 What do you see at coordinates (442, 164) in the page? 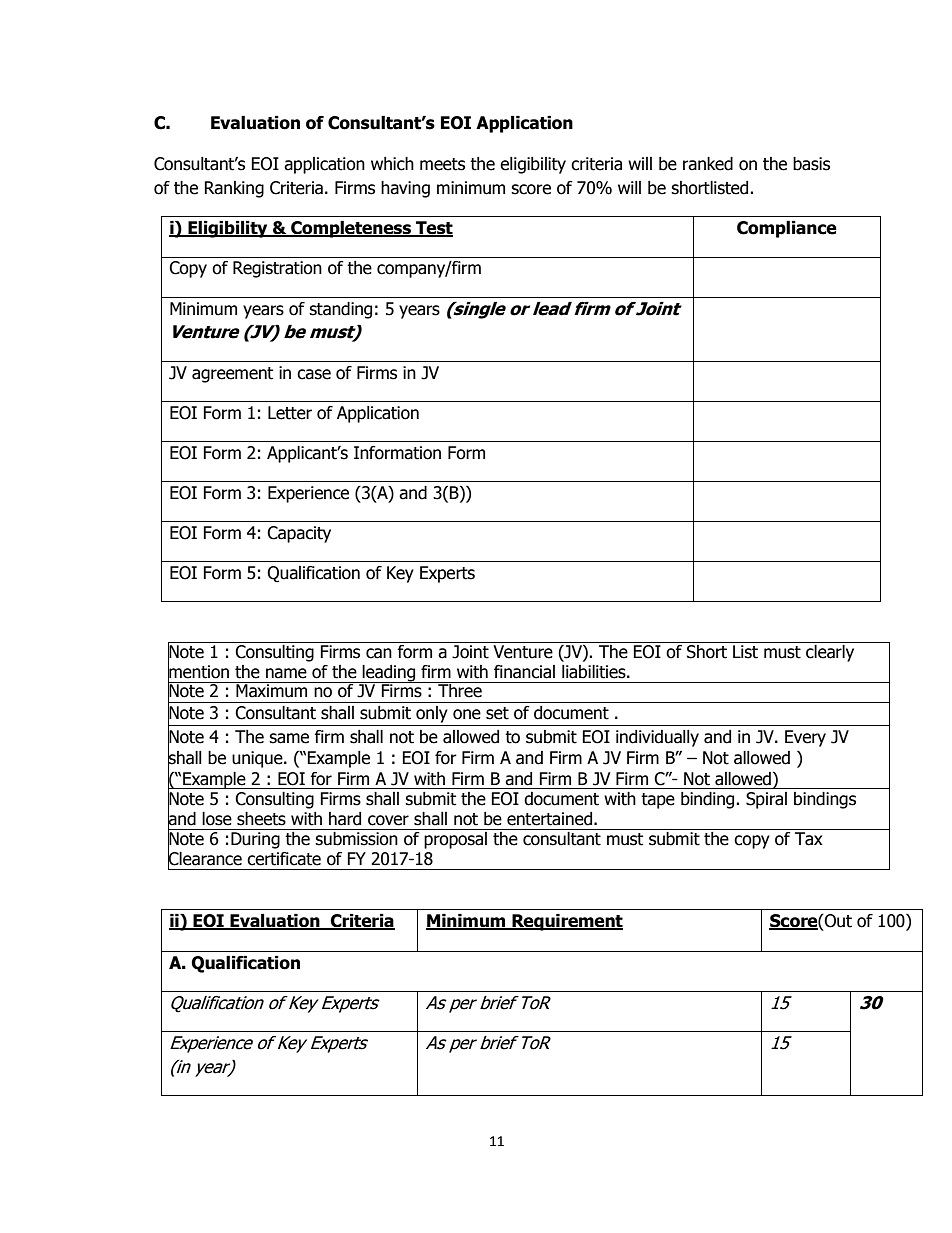
I see `meets` at bounding box center [442, 164].
